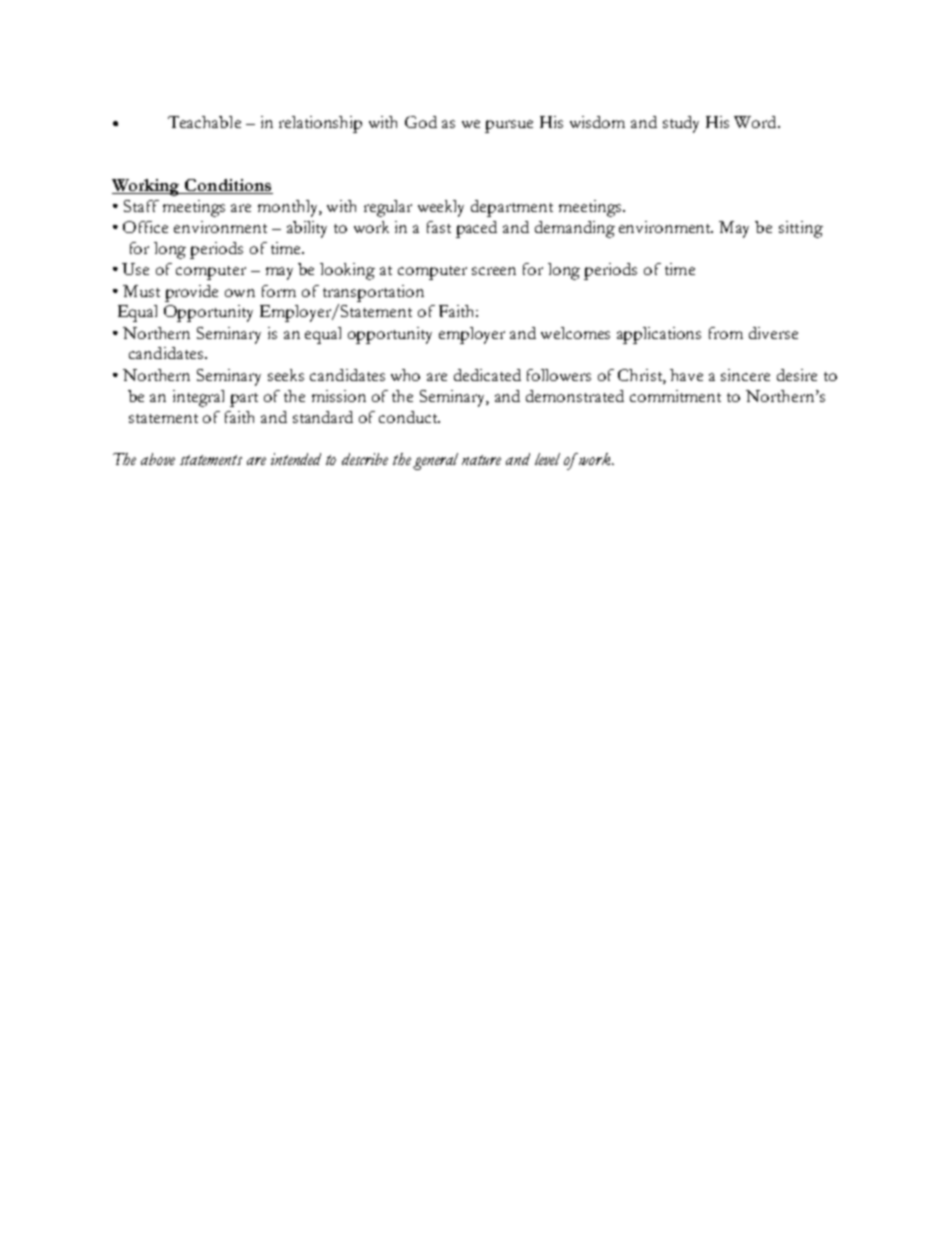 The image size is (952, 1233). Describe the element at coordinates (681, 124) in the screenshot. I see `study` at that location.
